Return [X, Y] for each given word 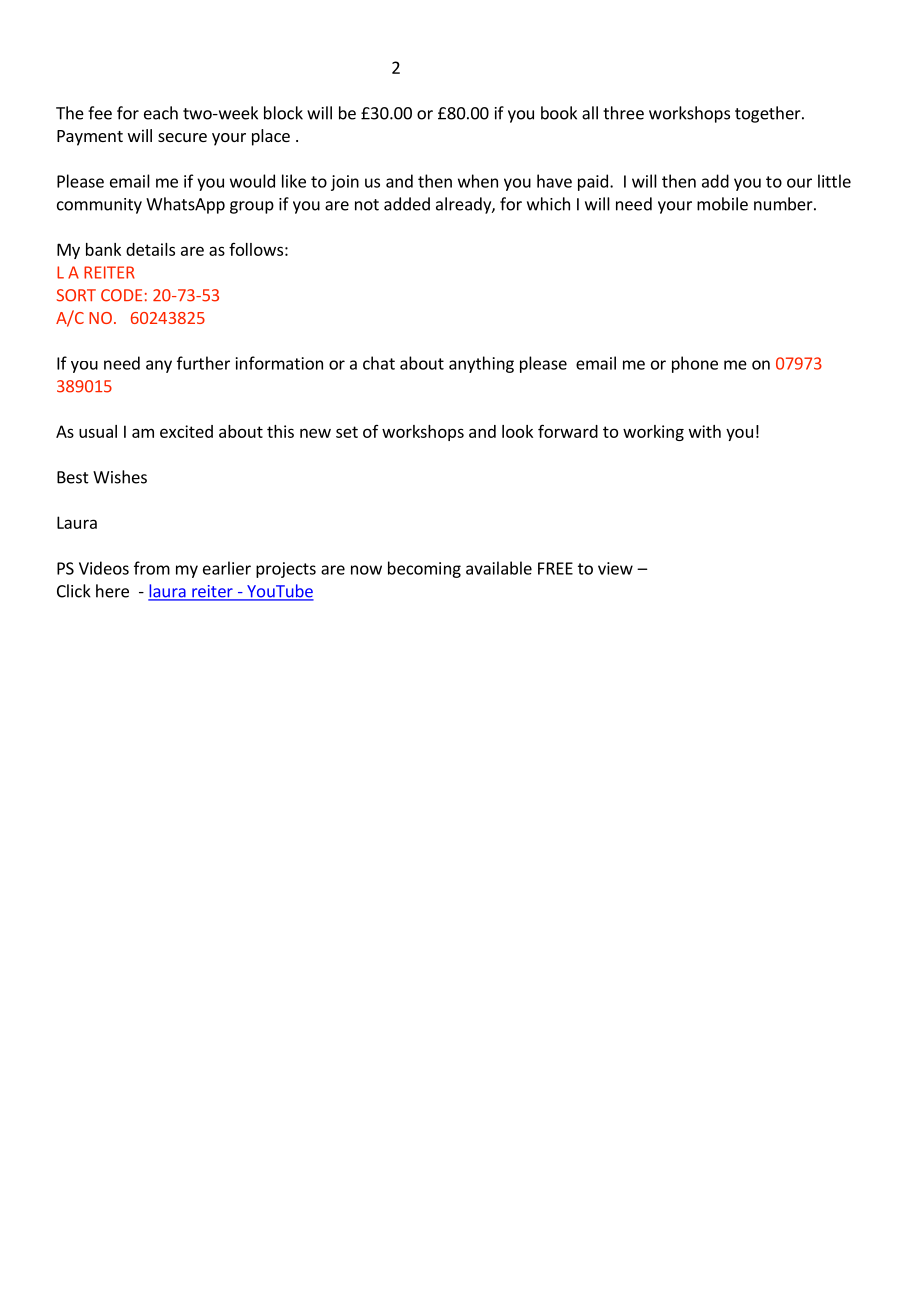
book [559, 113]
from [152, 568]
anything [481, 364]
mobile [722, 204]
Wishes [120, 477]
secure [182, 137]
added [407, 204]
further [203, 363]
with [705, 431]
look [517, 431]
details [150, 249]
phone [695, 364]
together [769, 114]
